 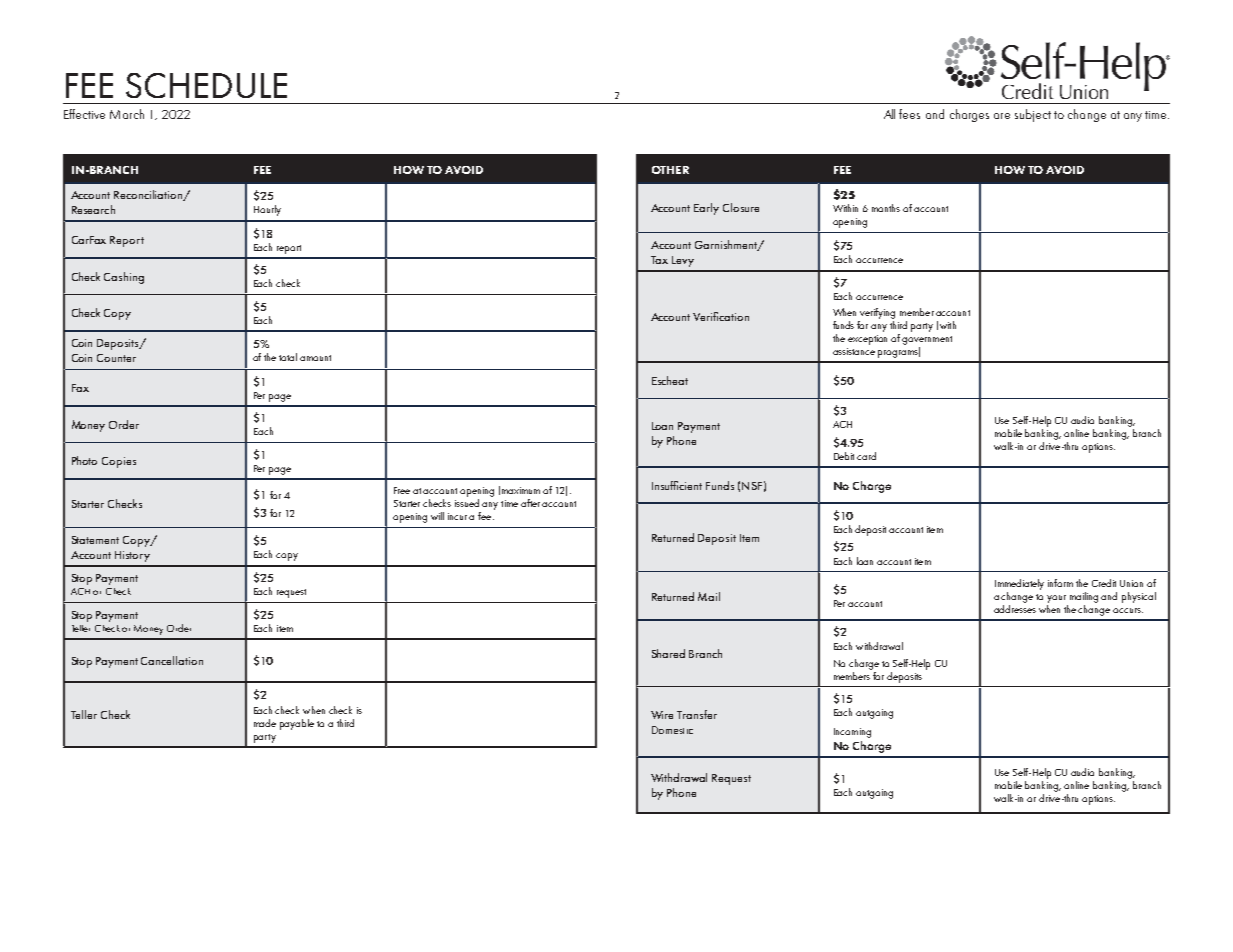 I want to click on Wire, so click(x=662, y=715).
